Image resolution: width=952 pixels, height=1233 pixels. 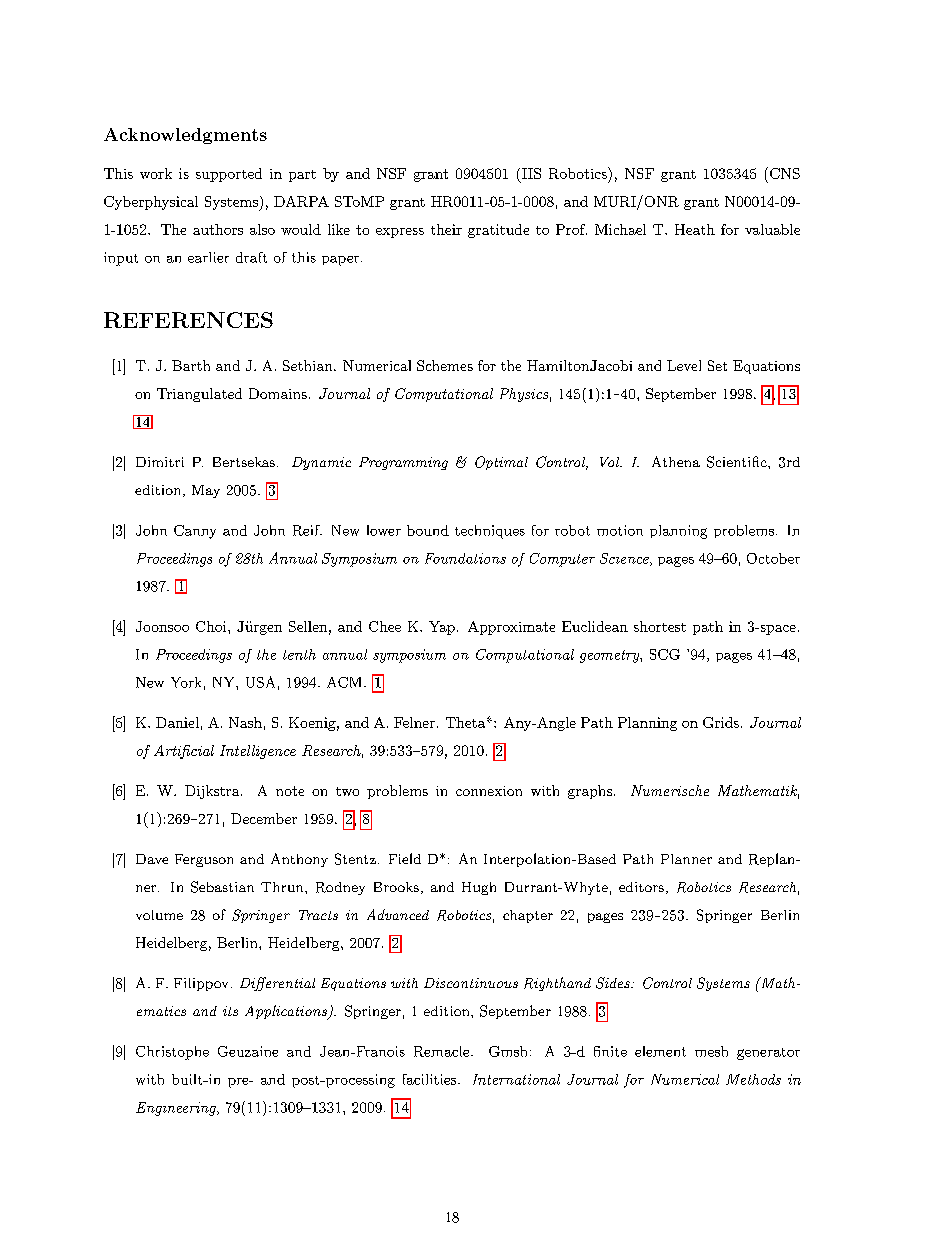 I want to click on shortest, so click(x=660, y=626).
